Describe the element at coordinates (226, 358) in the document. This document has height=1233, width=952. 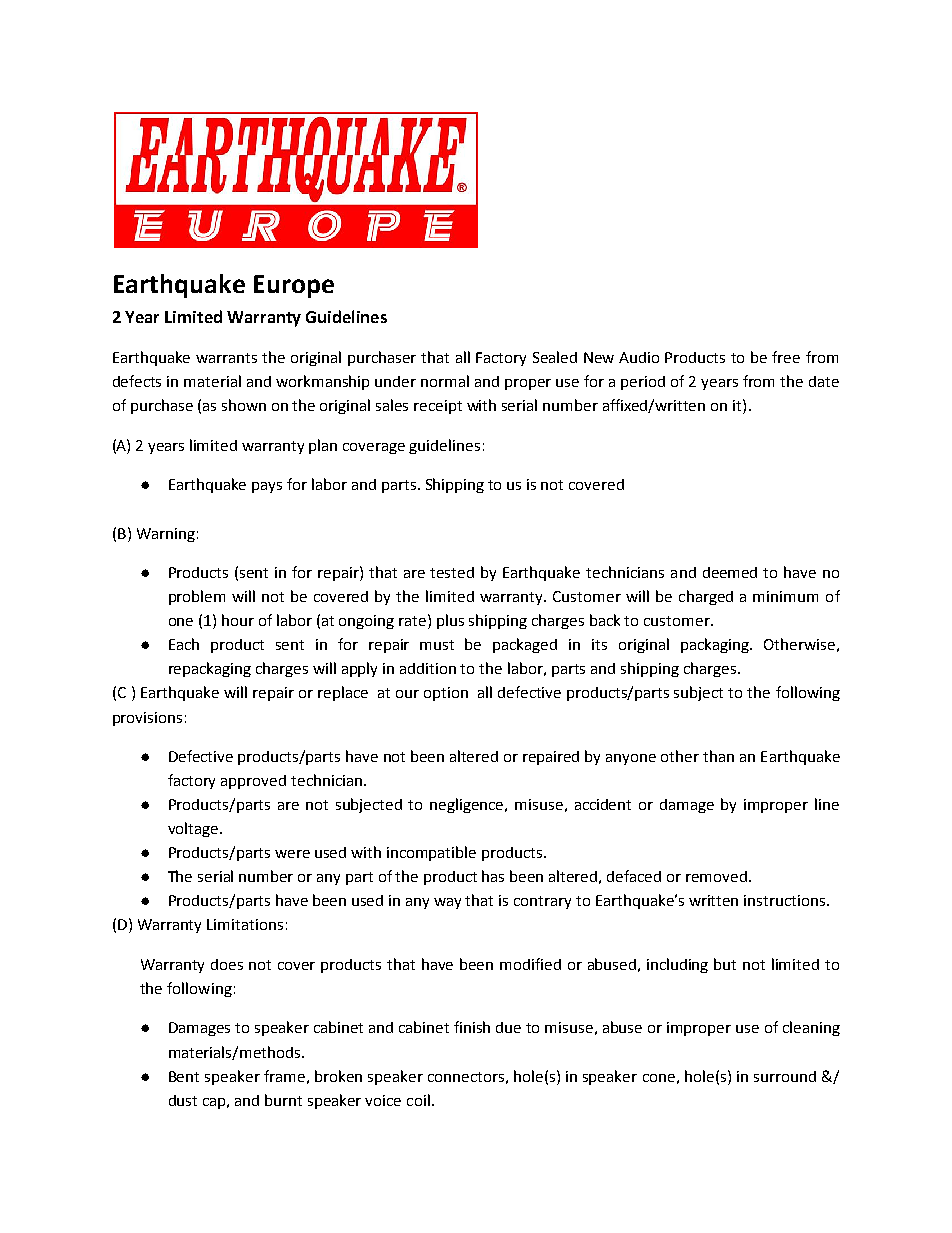
I see `warrants` at that location.
